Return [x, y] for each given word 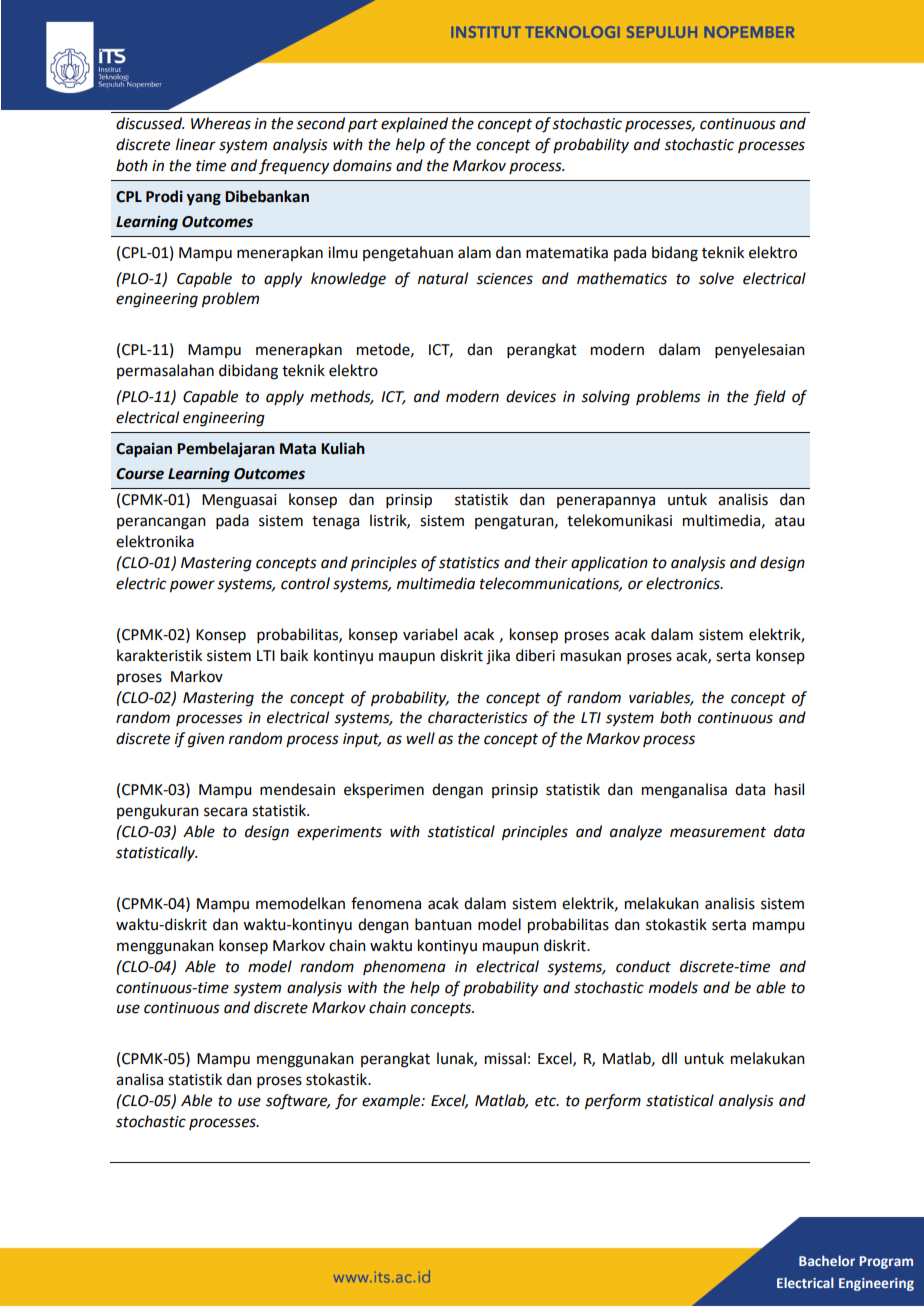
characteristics [478, 717]
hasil [789, 789]
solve [716, 278]
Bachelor [827, 1260]
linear [196, 144]
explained [414, 124]
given [206, 740]
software [298, 1101]
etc [546, 1101]
